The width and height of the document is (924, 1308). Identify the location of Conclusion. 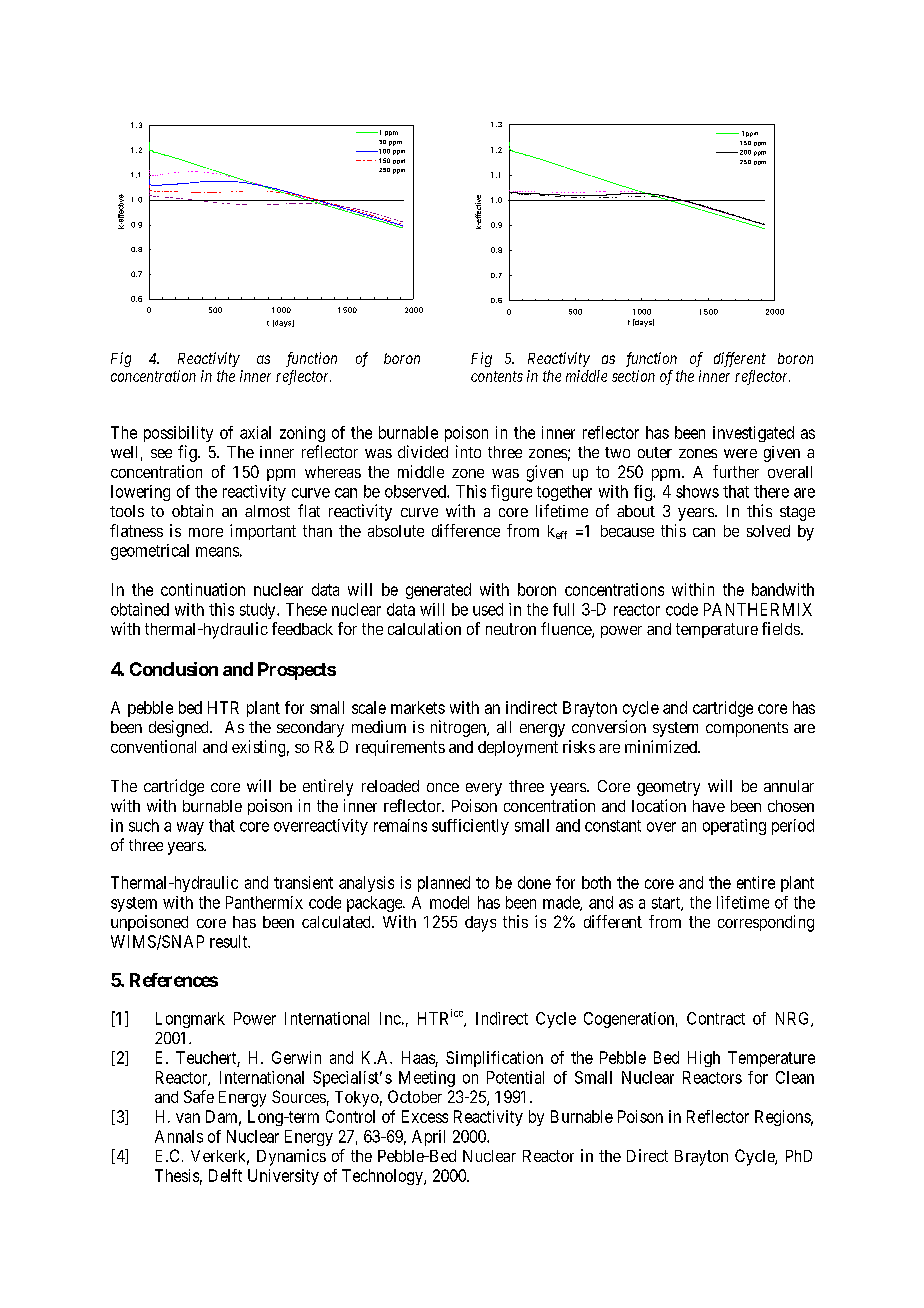
(174, 669).
